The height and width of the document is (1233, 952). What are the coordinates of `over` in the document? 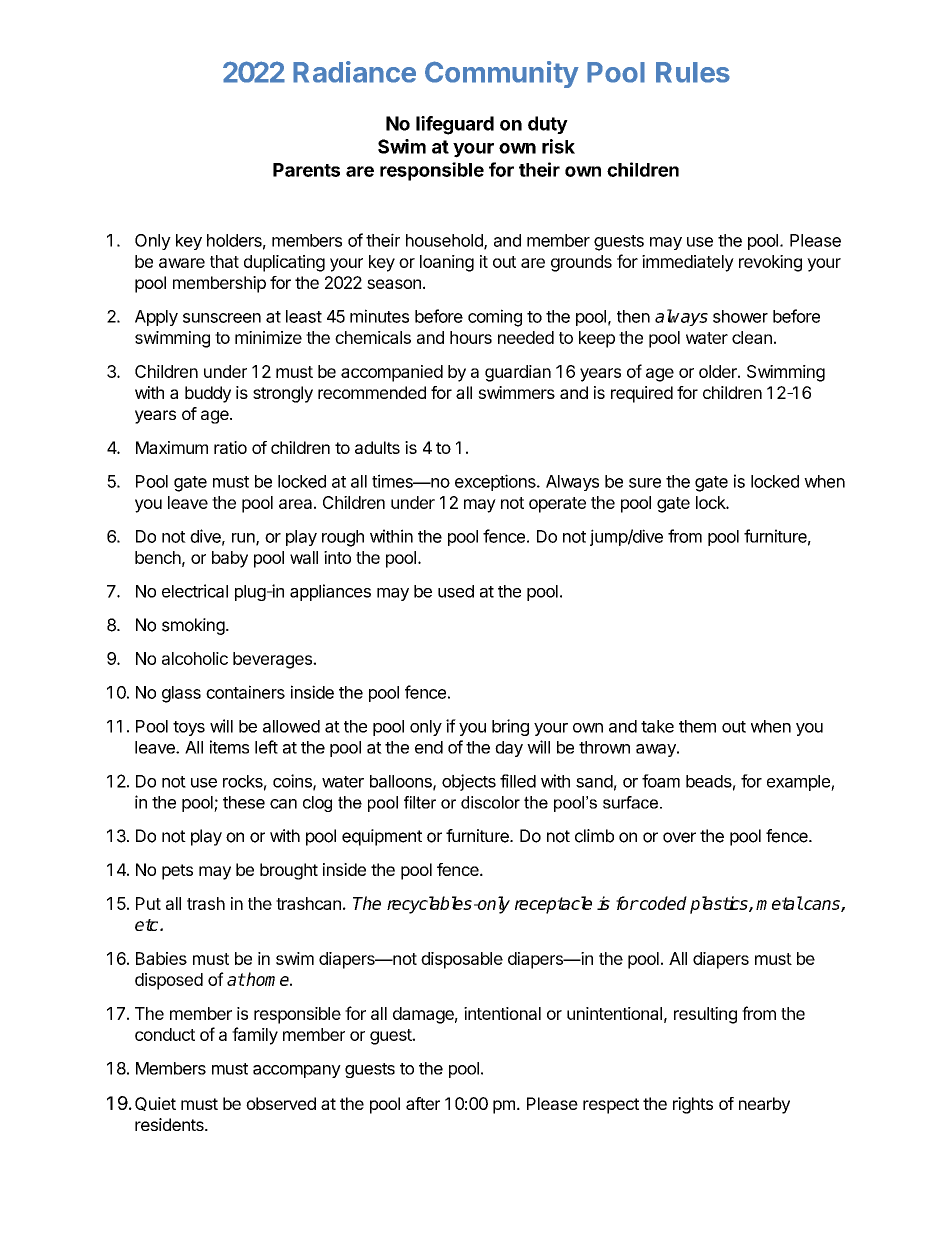 It's located at (679, 837).
